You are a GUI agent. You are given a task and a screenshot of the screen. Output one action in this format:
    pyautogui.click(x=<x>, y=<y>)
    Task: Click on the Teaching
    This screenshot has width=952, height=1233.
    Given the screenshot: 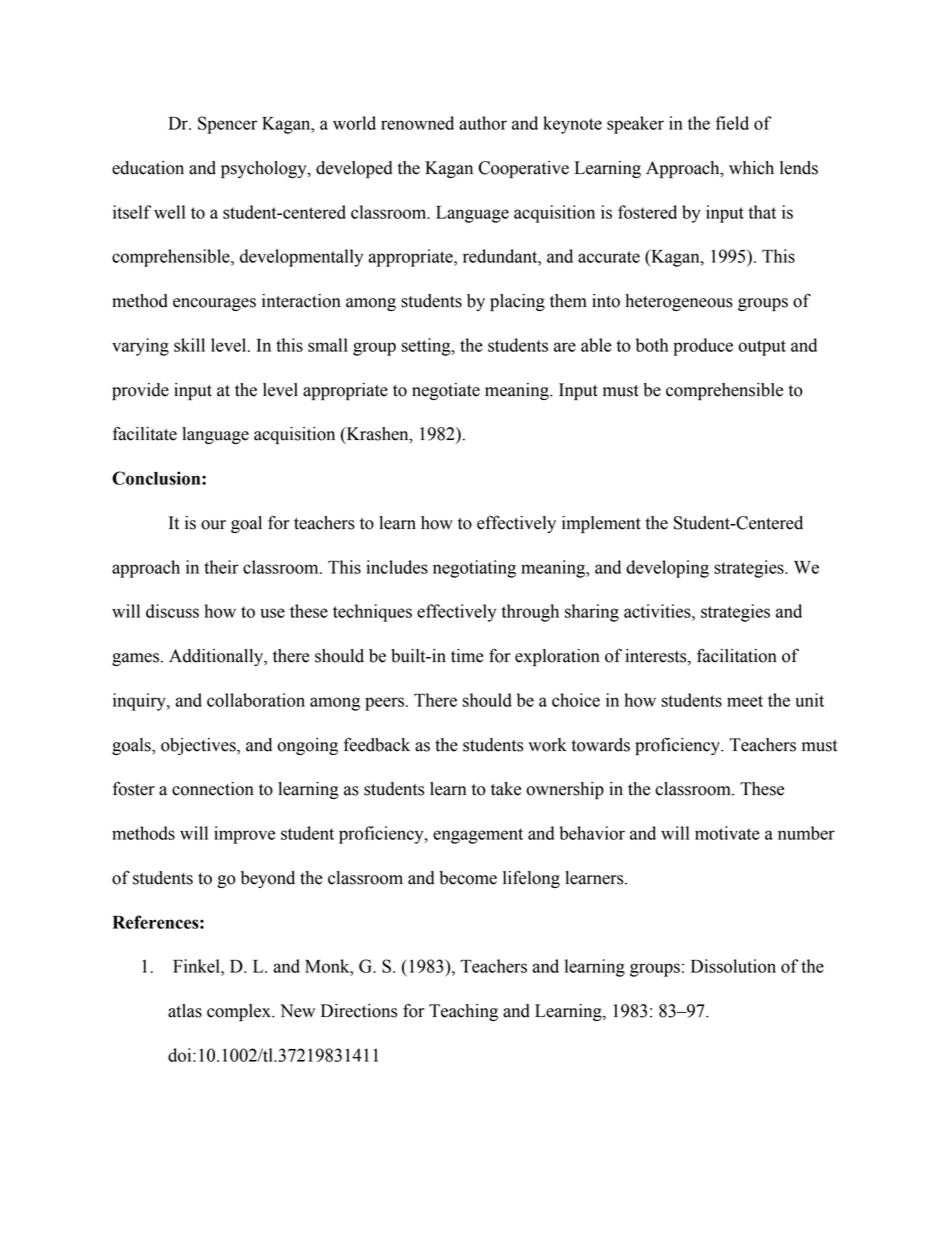 What is the action you would take?
    pyautogui.click(x=463, y=1012)
